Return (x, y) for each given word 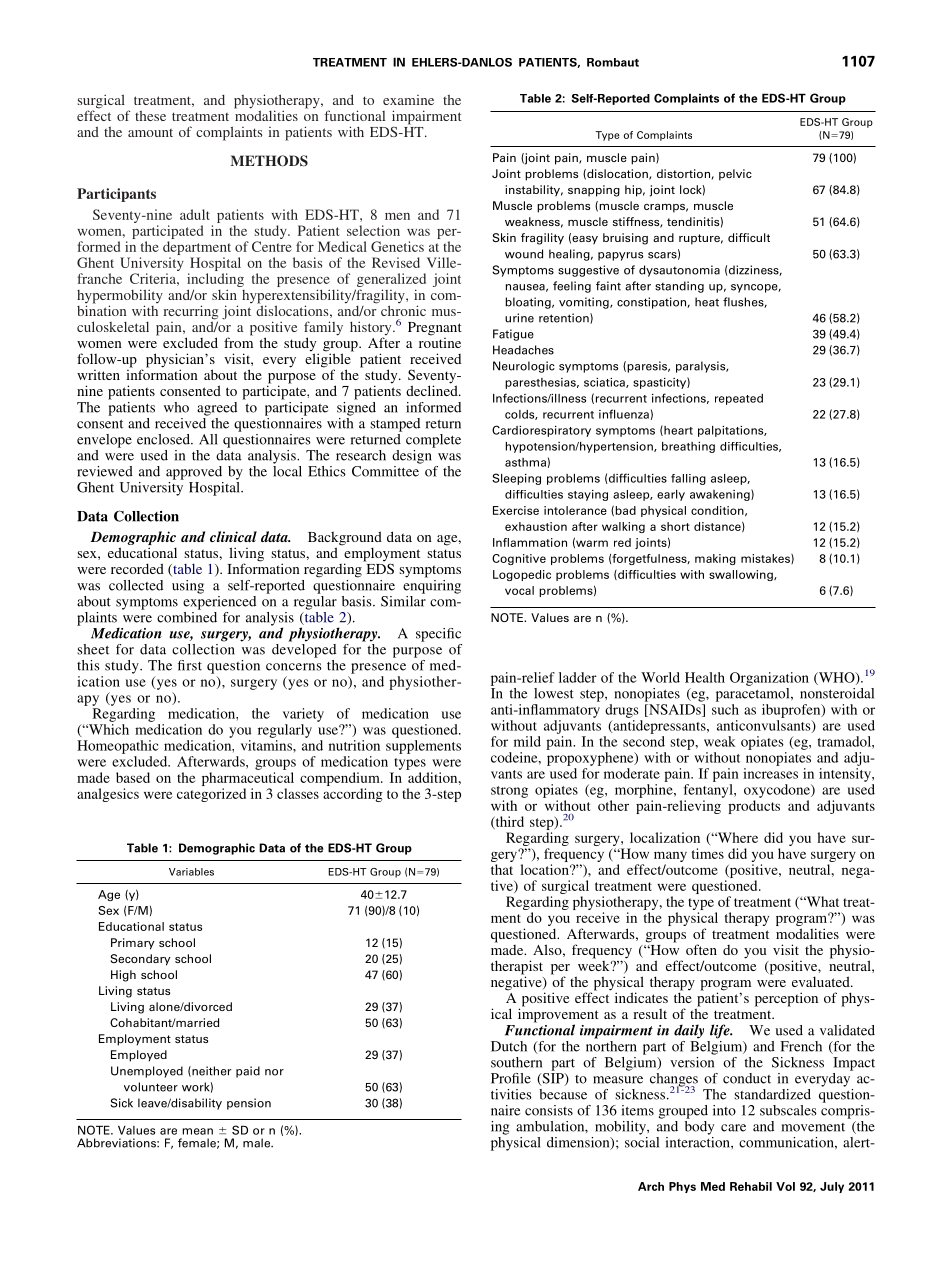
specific (438, 635)
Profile (511, 1078)
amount (150, 132)
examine (408, 100)
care (733, 1128)
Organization (769, 679)
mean (197, 1131)
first (190, 665)
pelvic (735, 175)
